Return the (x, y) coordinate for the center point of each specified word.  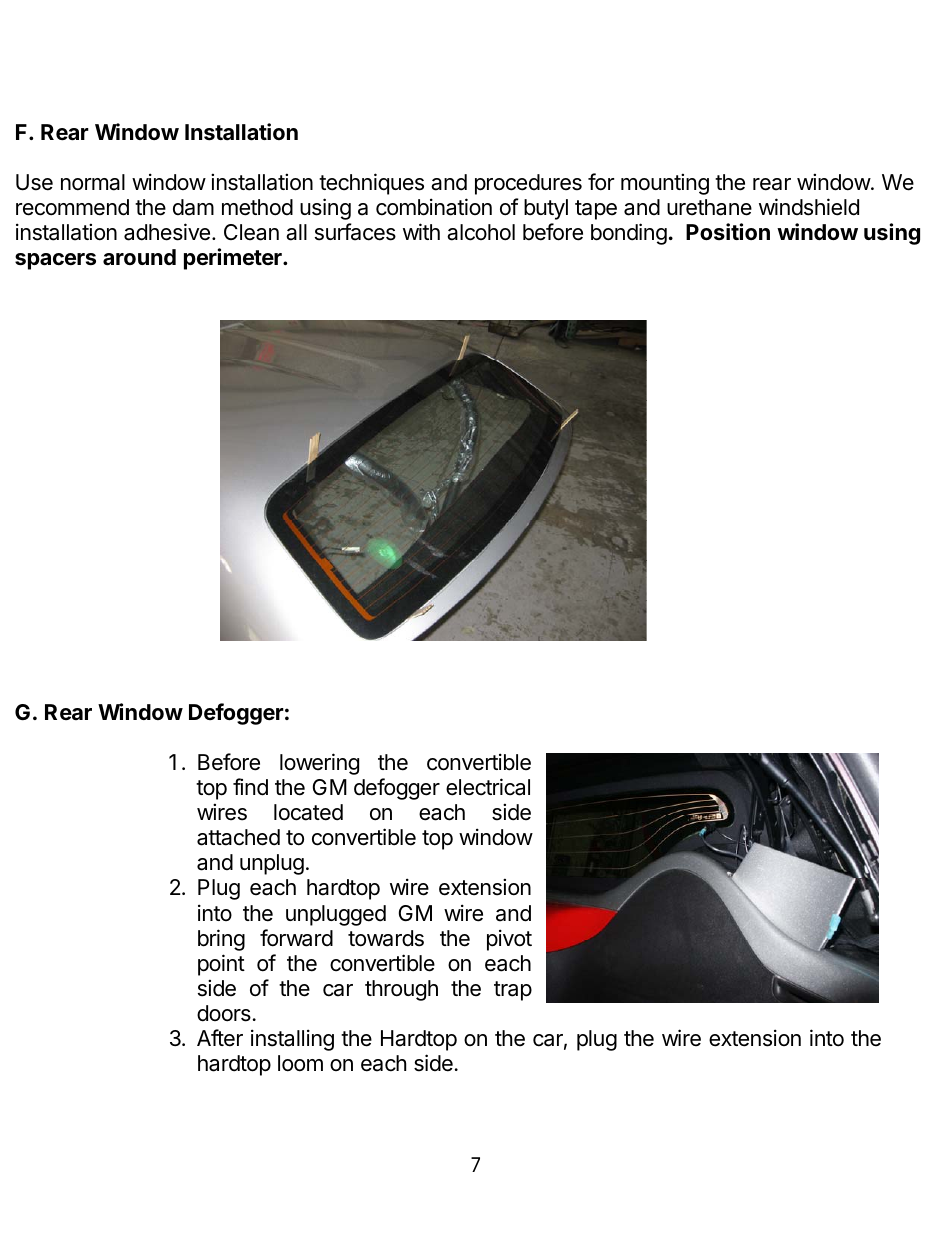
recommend (72, 207)
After (220, 1038)
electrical (488, 787)
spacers (55, 261)
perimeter (234, 259)
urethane (709, 207)
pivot (509, 940)
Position (728, 231)
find (250, 787)
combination (434, 207)
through (401, 990)
